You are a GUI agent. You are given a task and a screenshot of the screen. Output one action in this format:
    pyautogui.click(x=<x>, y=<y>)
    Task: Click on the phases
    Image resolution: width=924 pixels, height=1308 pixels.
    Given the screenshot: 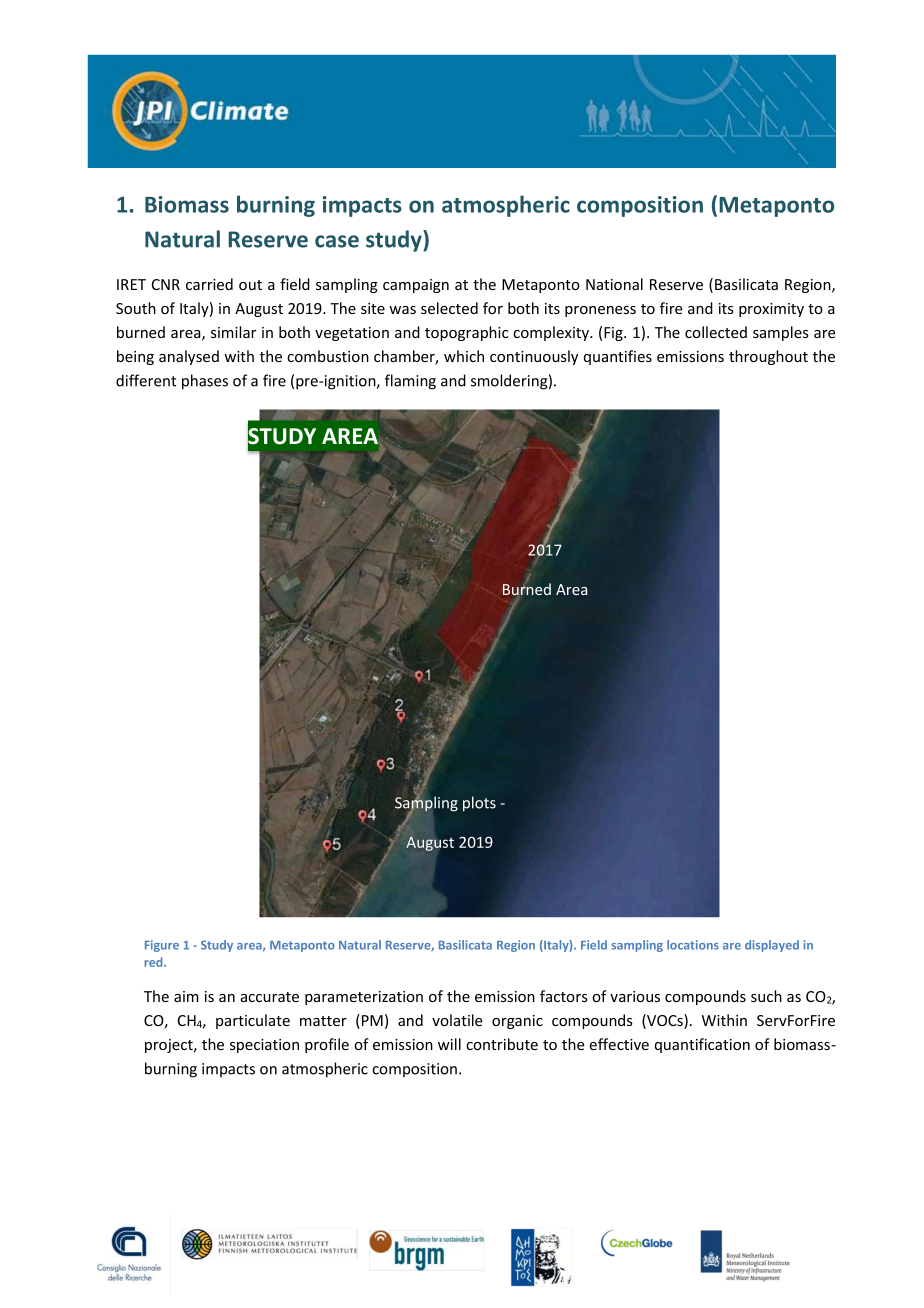 What is the action you would take?
    pyautogui.click(x=205, y=382)
